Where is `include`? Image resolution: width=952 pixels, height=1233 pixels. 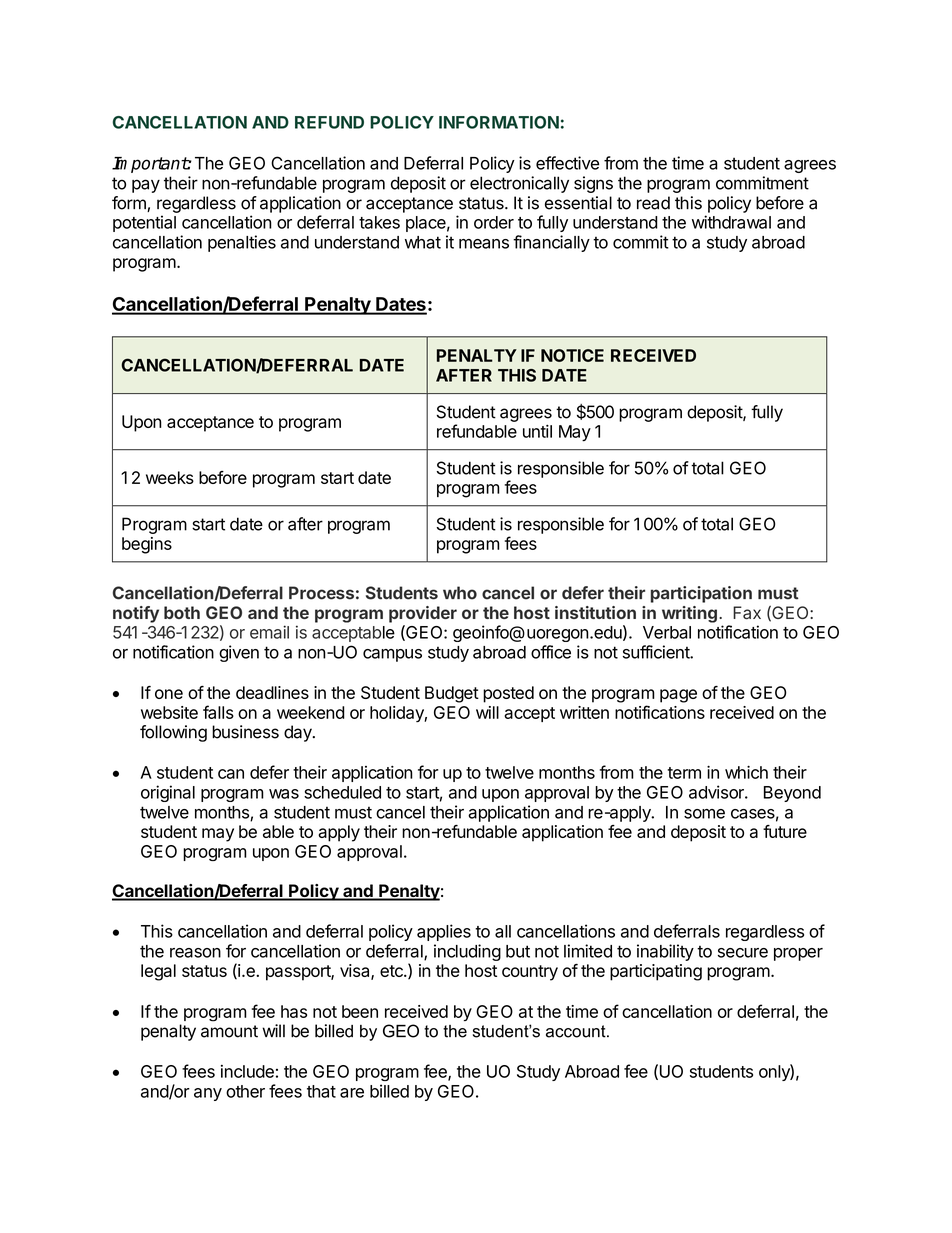 include is located at coordinates (247, 1071).
